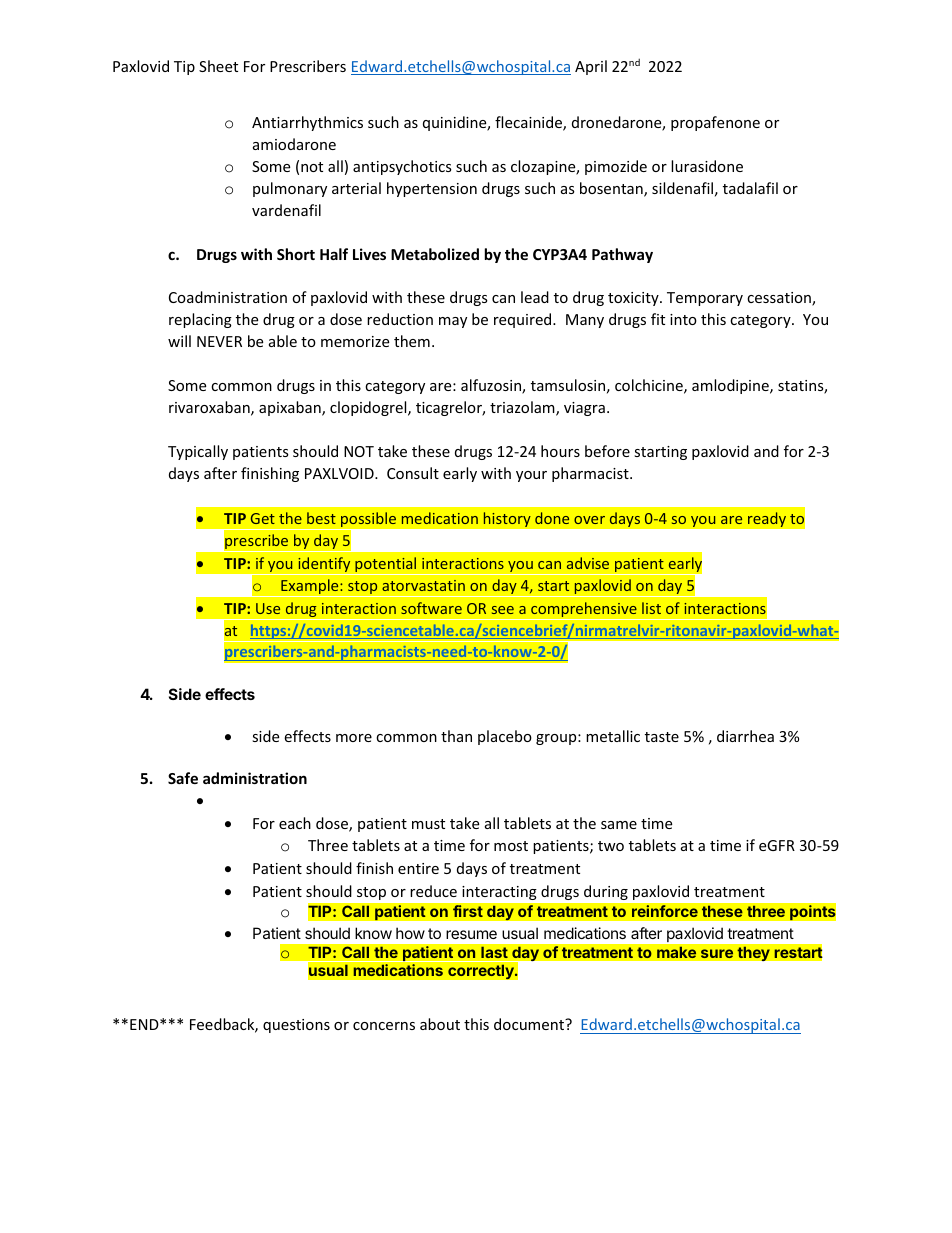 The width and height of the screenshot is (952, 1233). What do you see at coordinates (767, 519) in the screenshot?
I see `ready` at bounding box center [767, 519].
